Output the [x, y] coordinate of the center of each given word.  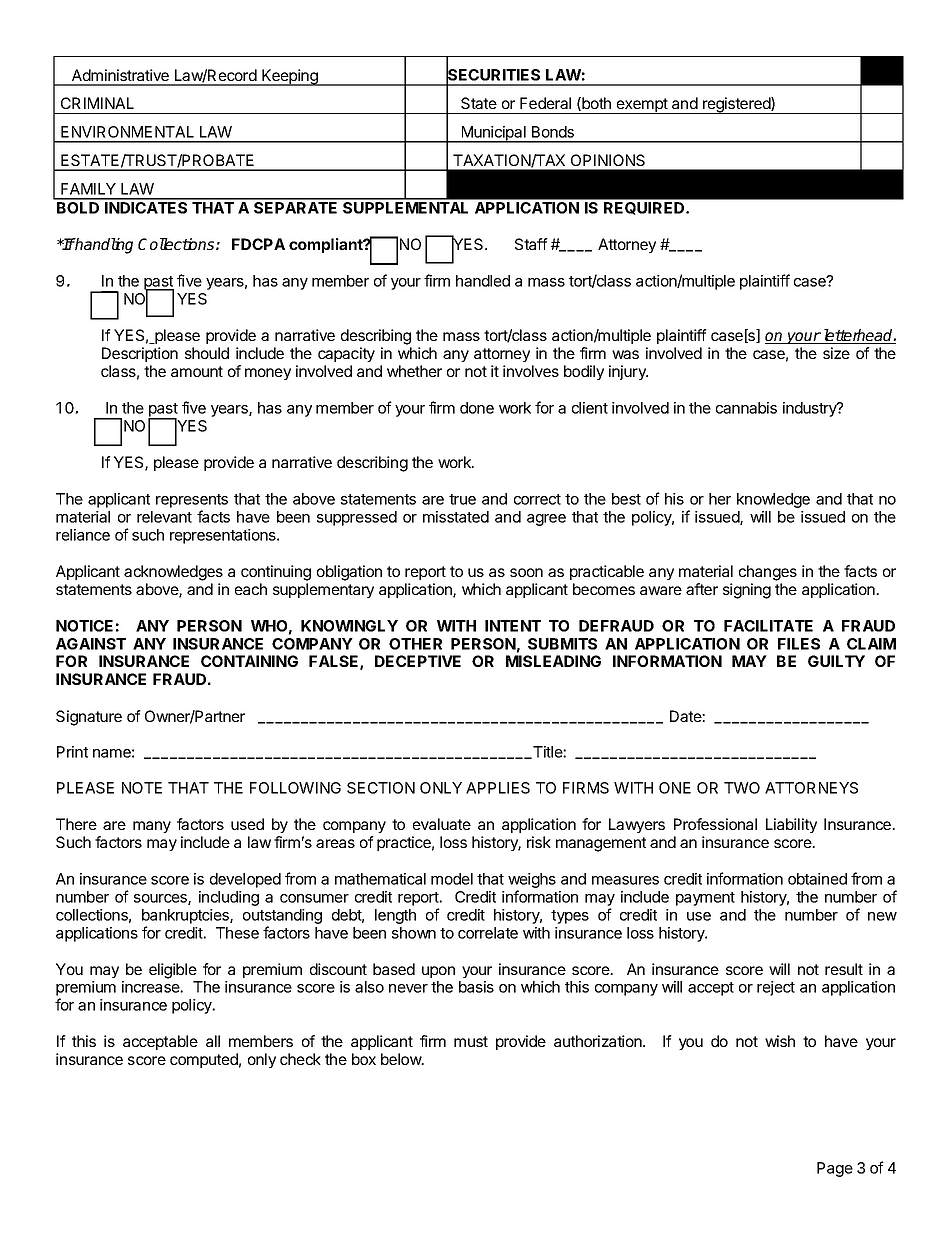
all [213, 1041]
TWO [742, 788]
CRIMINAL [97, 103]
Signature [89, 718]
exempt [642, 106]
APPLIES [498, 788]
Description [140, 354]
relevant [164, 517]
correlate [488, 933]
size [836, 353]
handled [483, 281]
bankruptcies [186, 916]
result [844, 969]
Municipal [493, 134]
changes [768, 573]
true [462, 499]
